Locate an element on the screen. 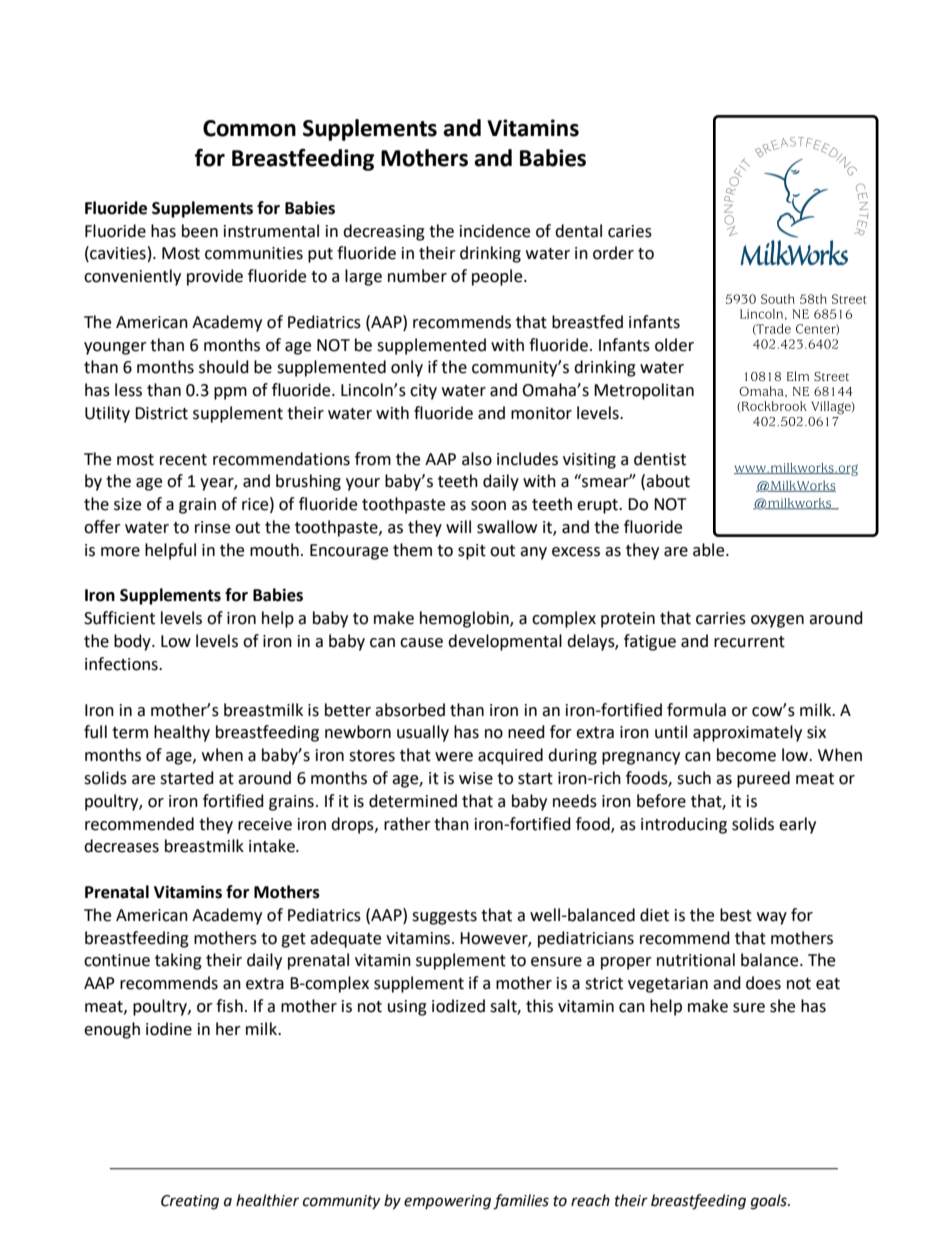 Image resolution: width=952 pixels, height=1233 pixels. recent is located at coordinates (183, 460).
